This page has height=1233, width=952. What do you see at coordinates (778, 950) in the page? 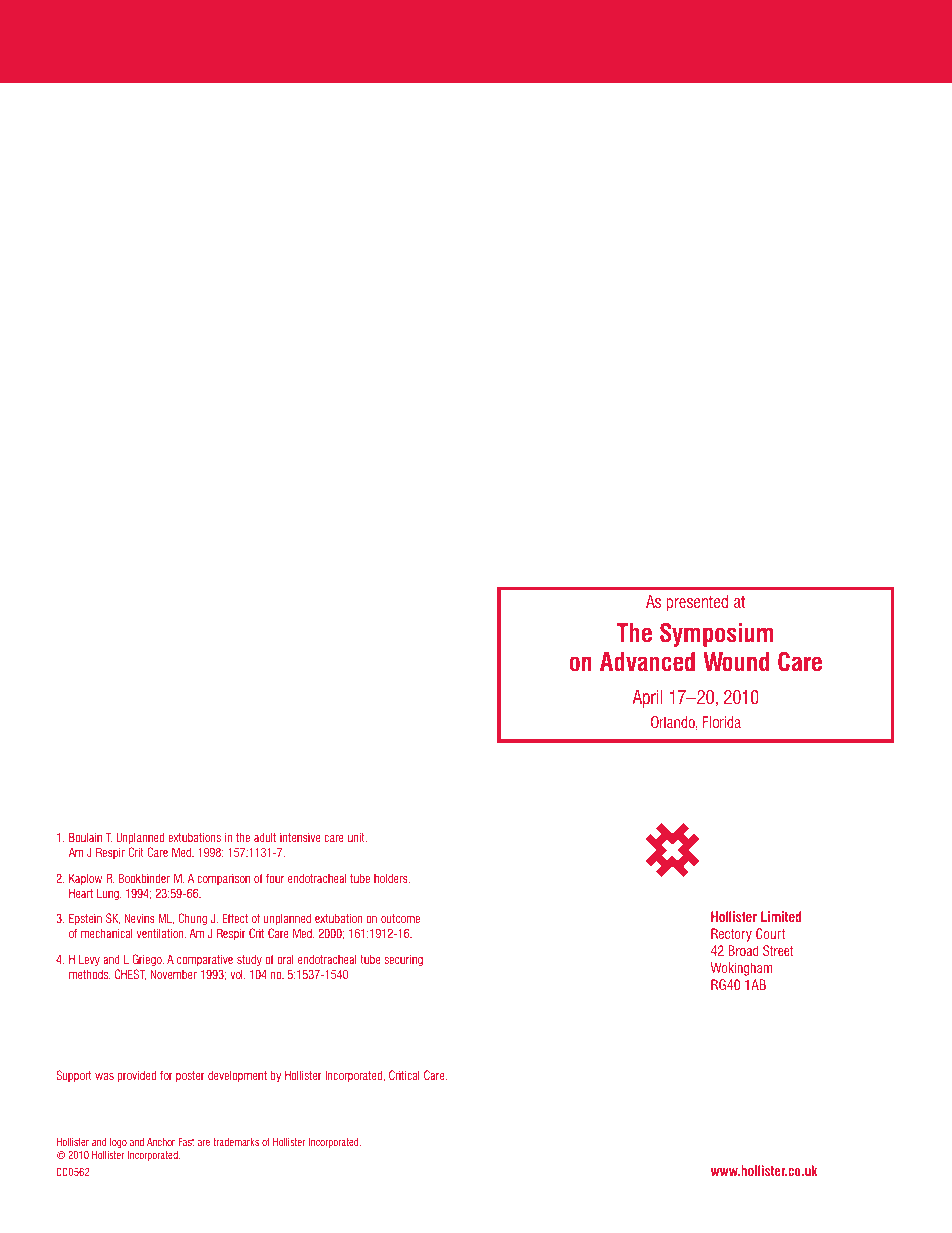
I see `Street` at bounding box center [778, 950].
